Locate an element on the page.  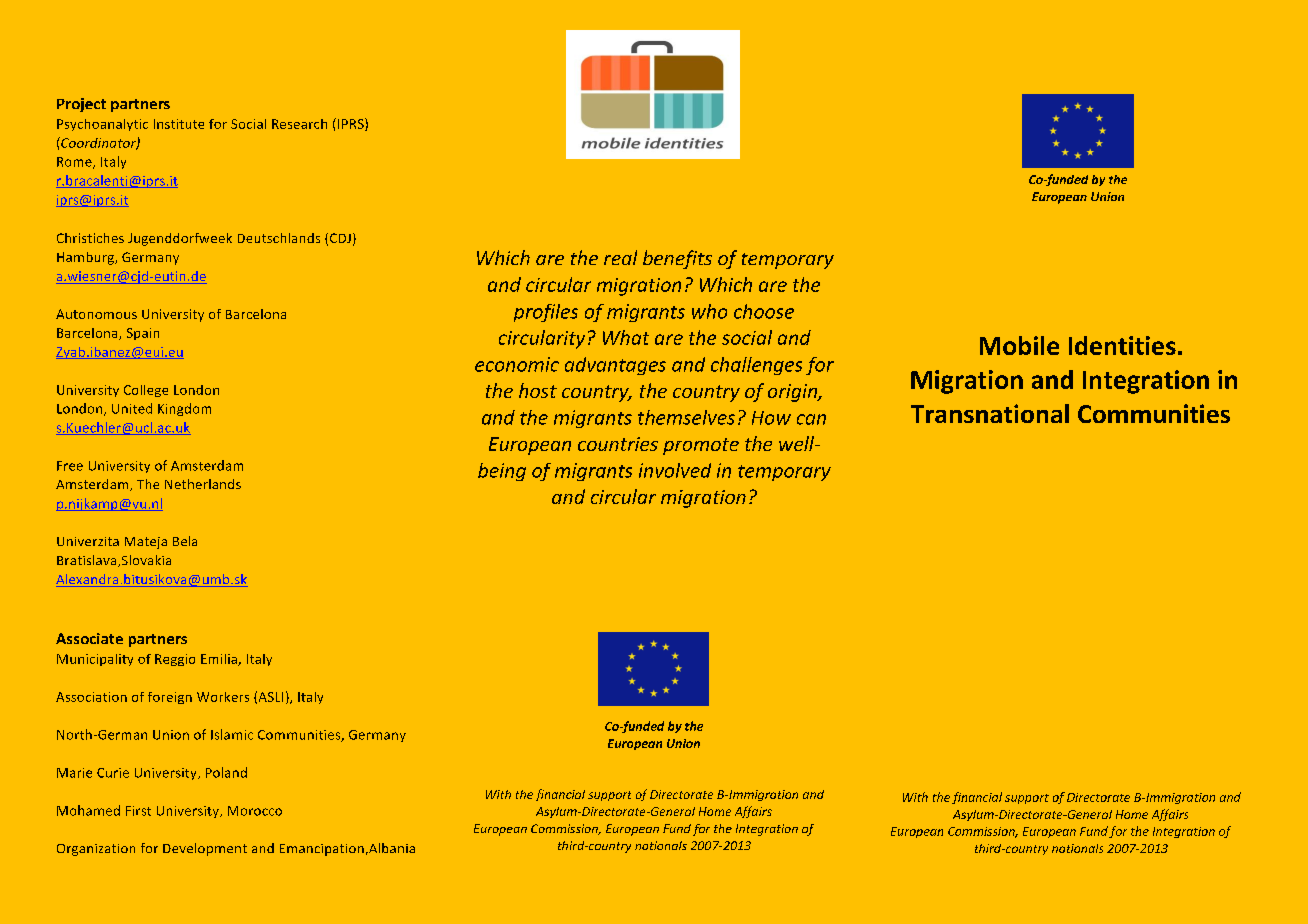
involved is located at coordinates (675, 470).
